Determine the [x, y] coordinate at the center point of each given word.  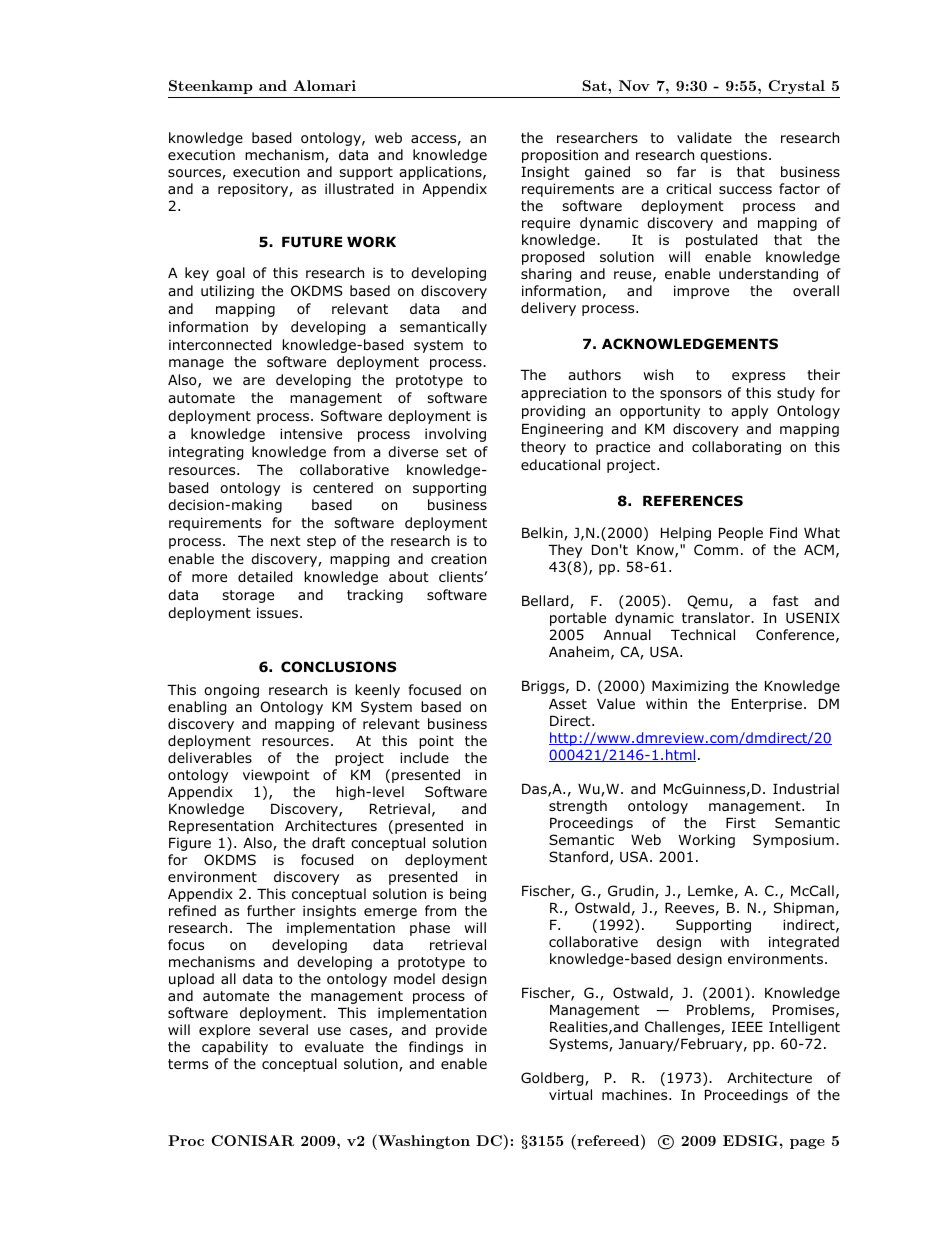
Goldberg [553, 1079]
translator [717, 618]
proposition [560, 156]
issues [279, 612]
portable [578, 619]
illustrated [359, 189]
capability [235, 1048]
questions [735, 156]
